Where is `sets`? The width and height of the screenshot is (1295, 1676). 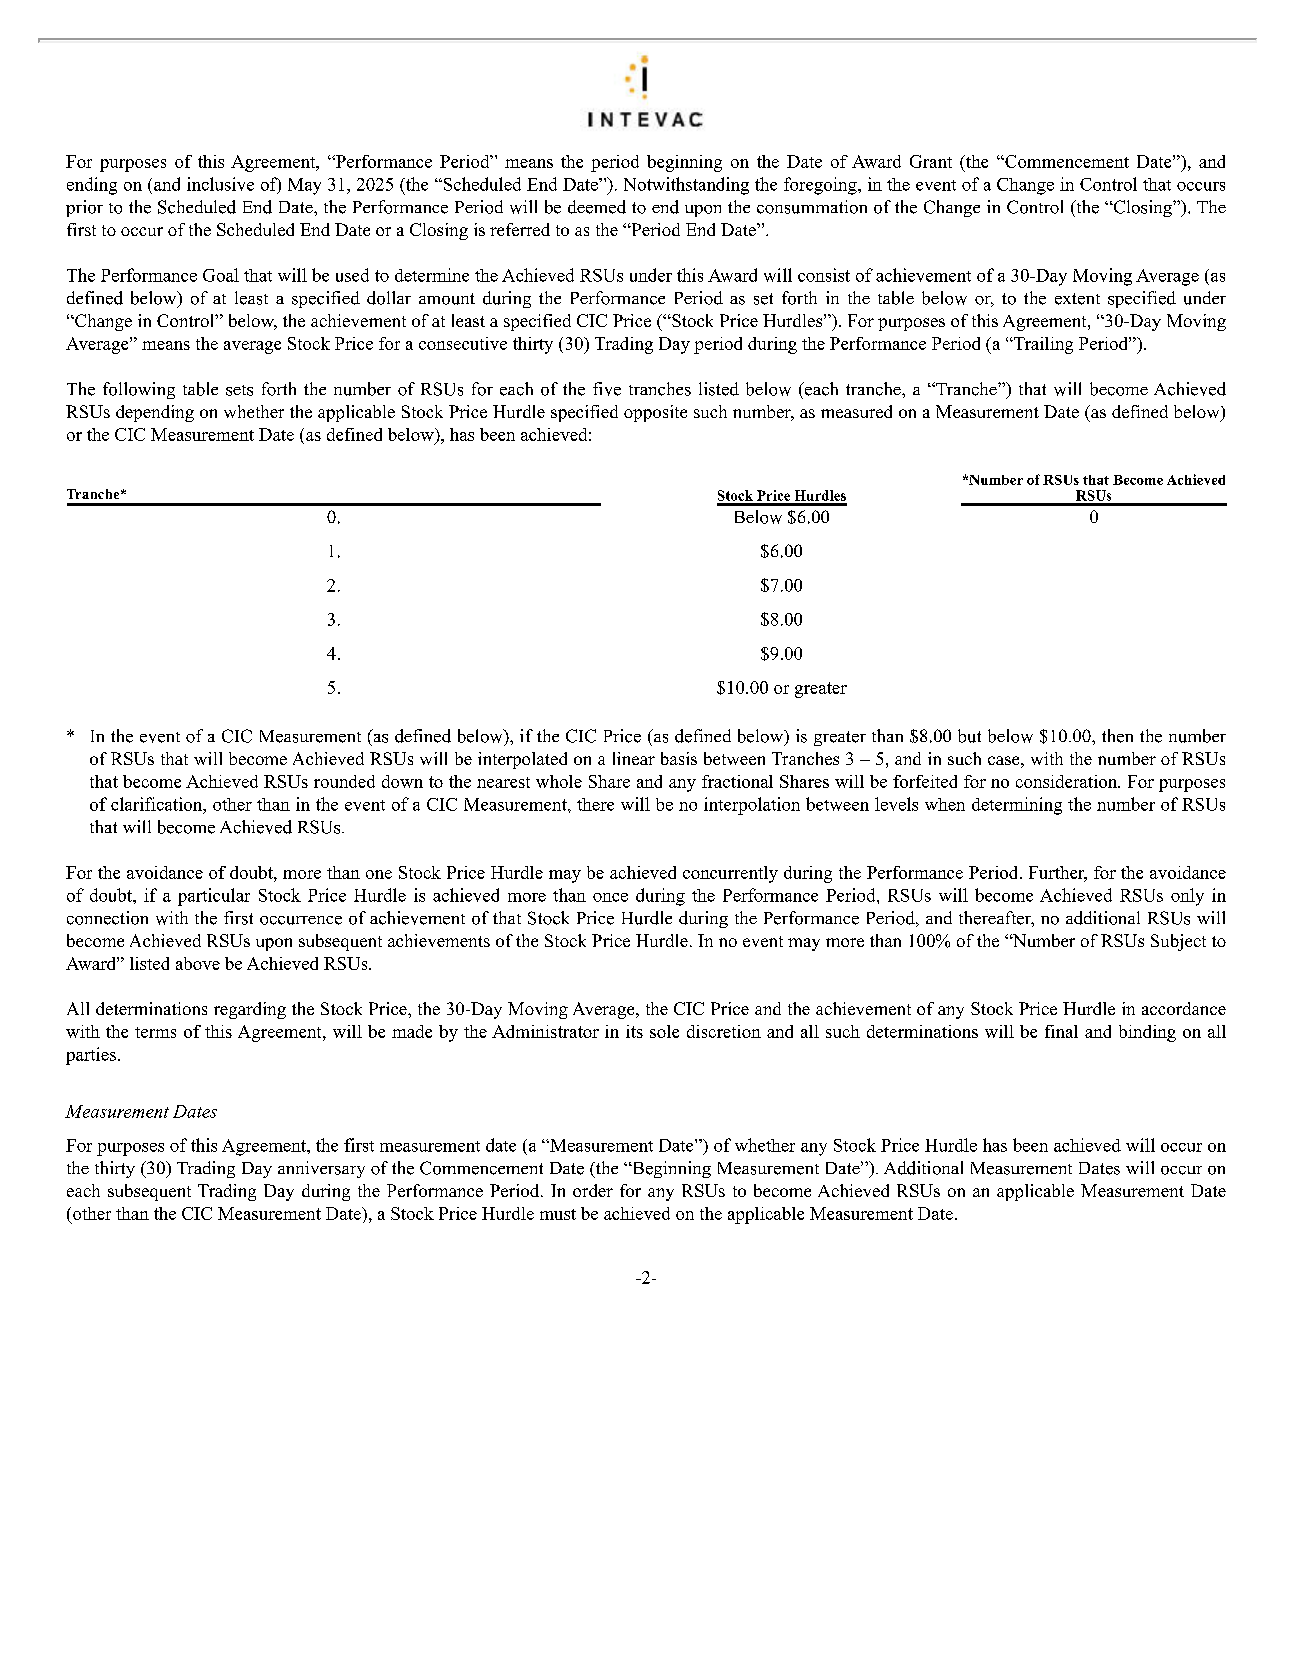 sets is located at coordinates (239, 390).
